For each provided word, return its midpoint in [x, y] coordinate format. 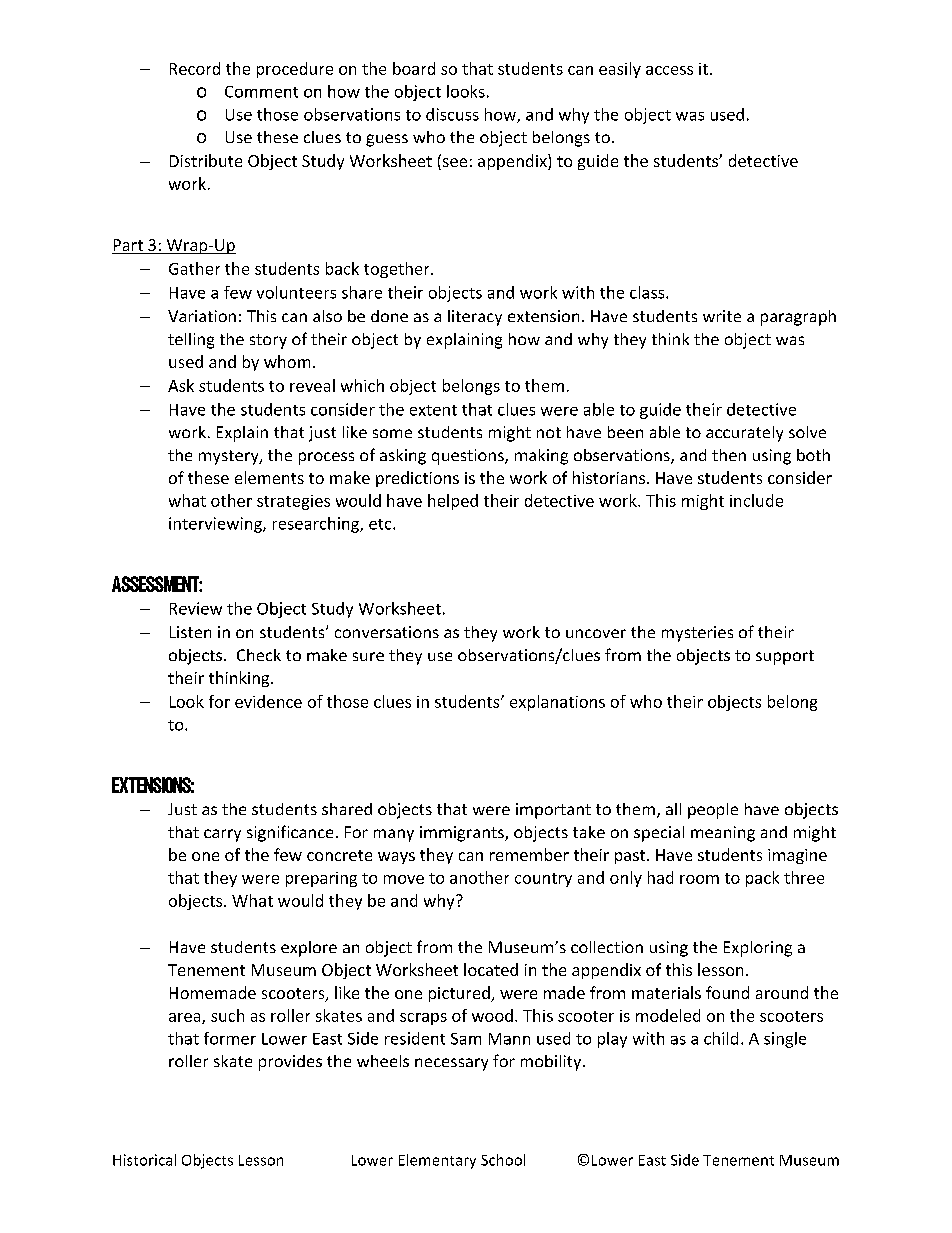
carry [222, 835]
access [669, 70]
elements [269, 477]
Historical [144, 1160]
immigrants [463, 834]
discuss [452, 114]
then [729, 455]
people [713, 811]
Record [195, 68]
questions [469, 457]
